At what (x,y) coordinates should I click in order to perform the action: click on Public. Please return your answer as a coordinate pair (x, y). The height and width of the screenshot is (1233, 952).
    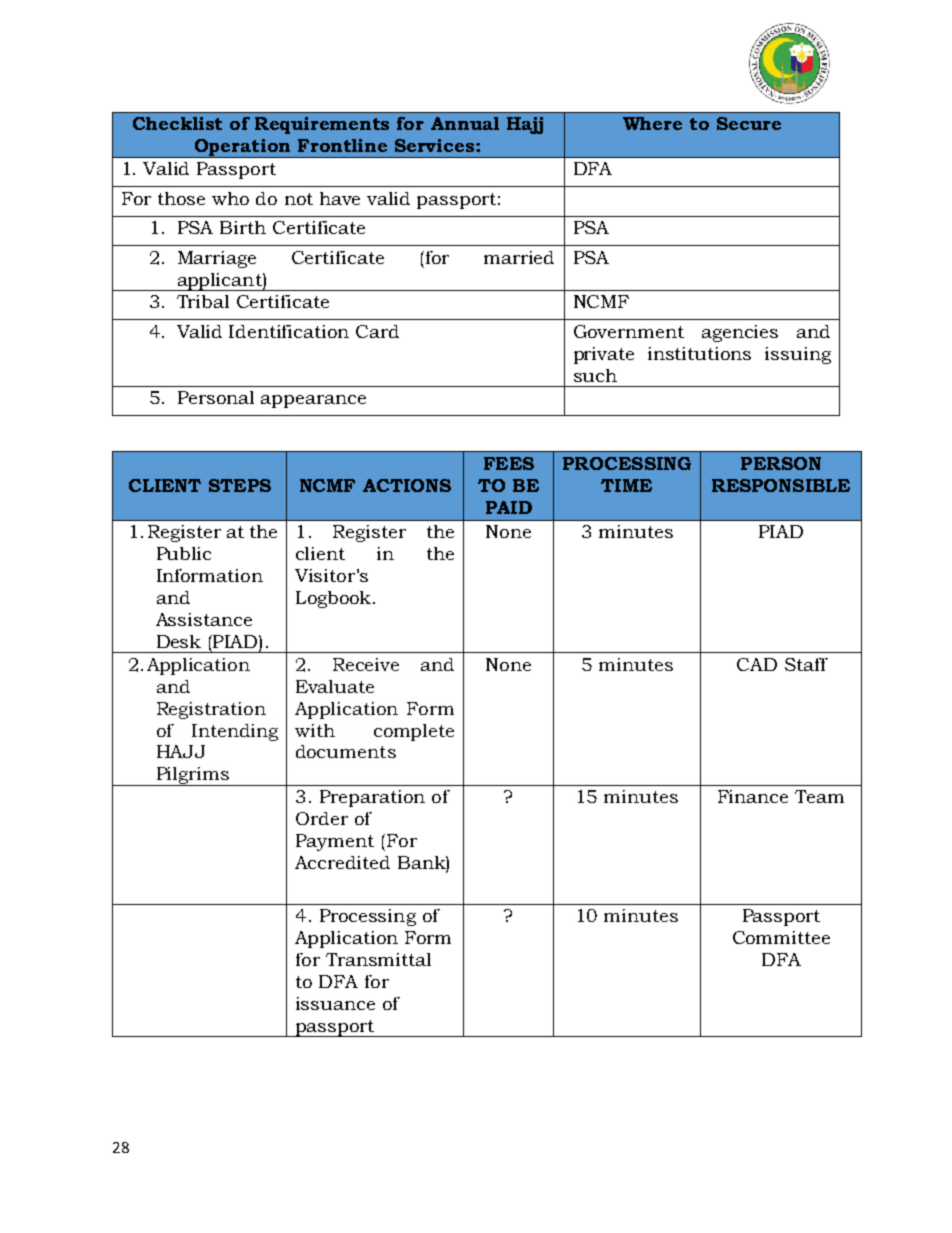
    Looking at the image, I should click on (184, 553).
